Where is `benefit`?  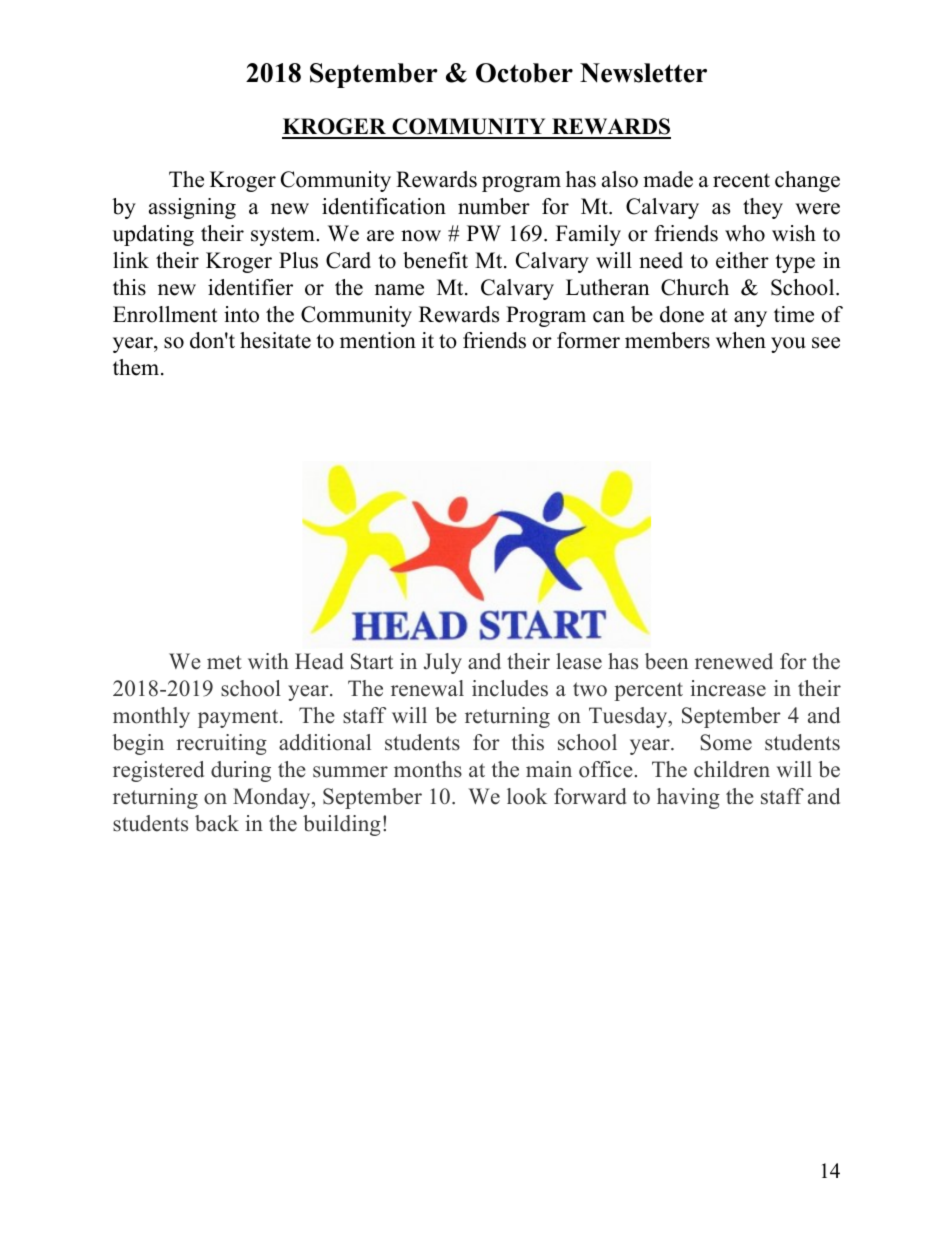 benefit is located at coordinates (435, 260).
